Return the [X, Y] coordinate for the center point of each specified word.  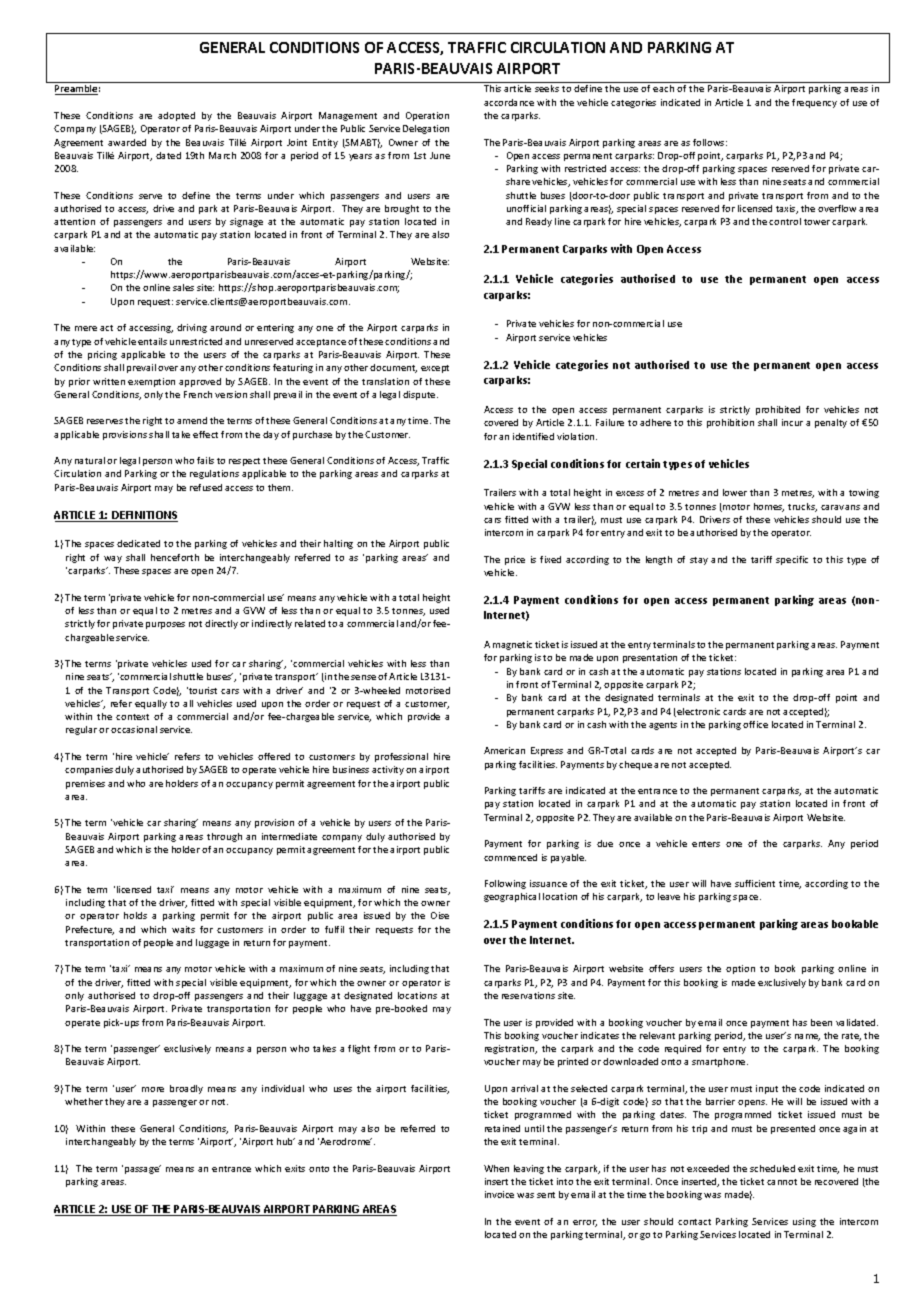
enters [706, 844]
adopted [176, 116]
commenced [510, 857]
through [224, 837]
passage [143, 1169]
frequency [814, 103]
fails [205, 460]
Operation [427, 116]
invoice [499, 1194]
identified [533, 436]
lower [735, 492]
